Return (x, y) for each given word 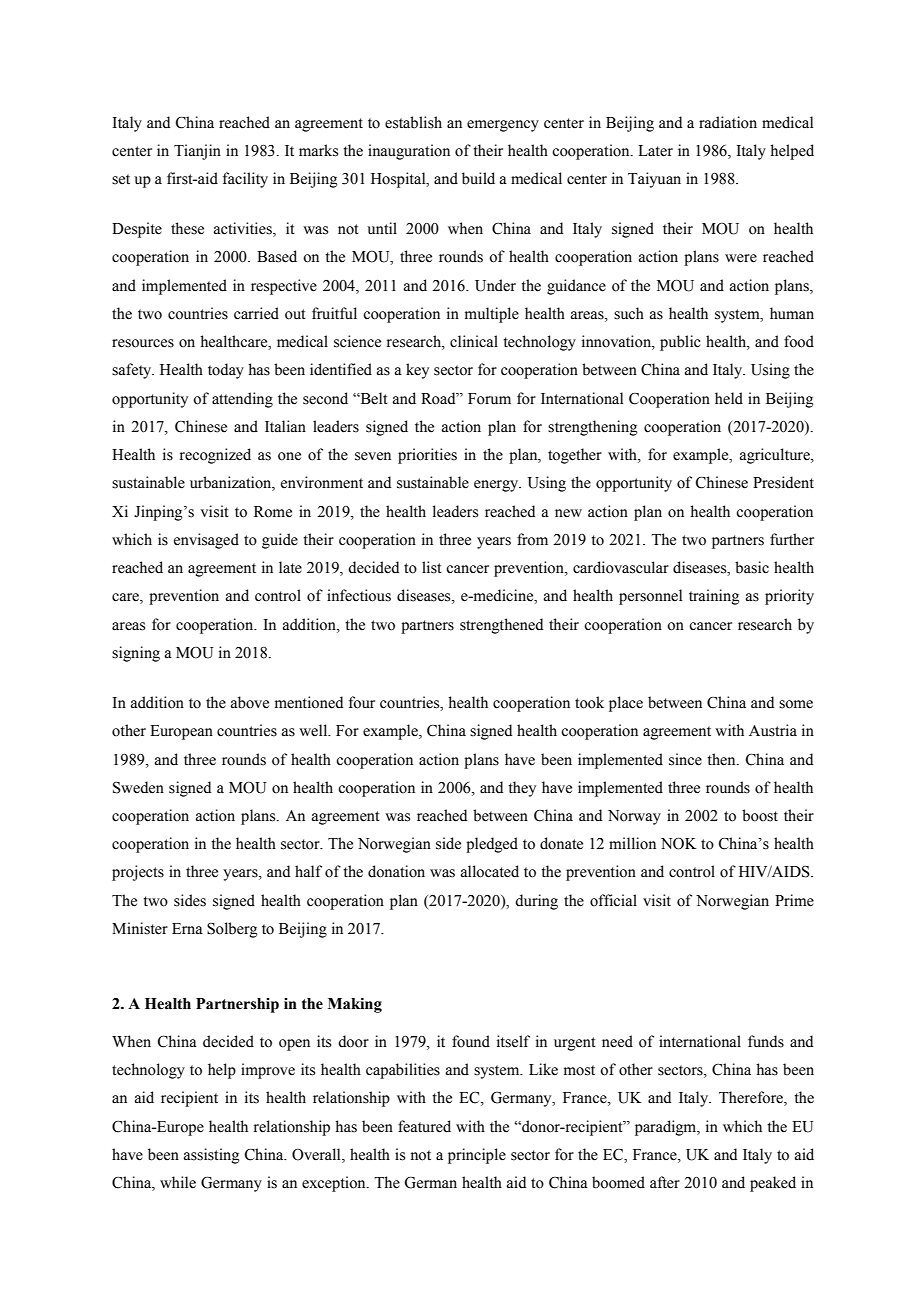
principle (477, 1156)
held (729, 398)
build (478, 178)
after (665, 1182)
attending (242, 400)
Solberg (232, 930)
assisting (212, 1156)
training (714, 597)
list (432, 567)
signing (136, 654)
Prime (794, 900)
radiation (728, 122)
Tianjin (197, 152)
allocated (490, 871)
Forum (489, 399)
